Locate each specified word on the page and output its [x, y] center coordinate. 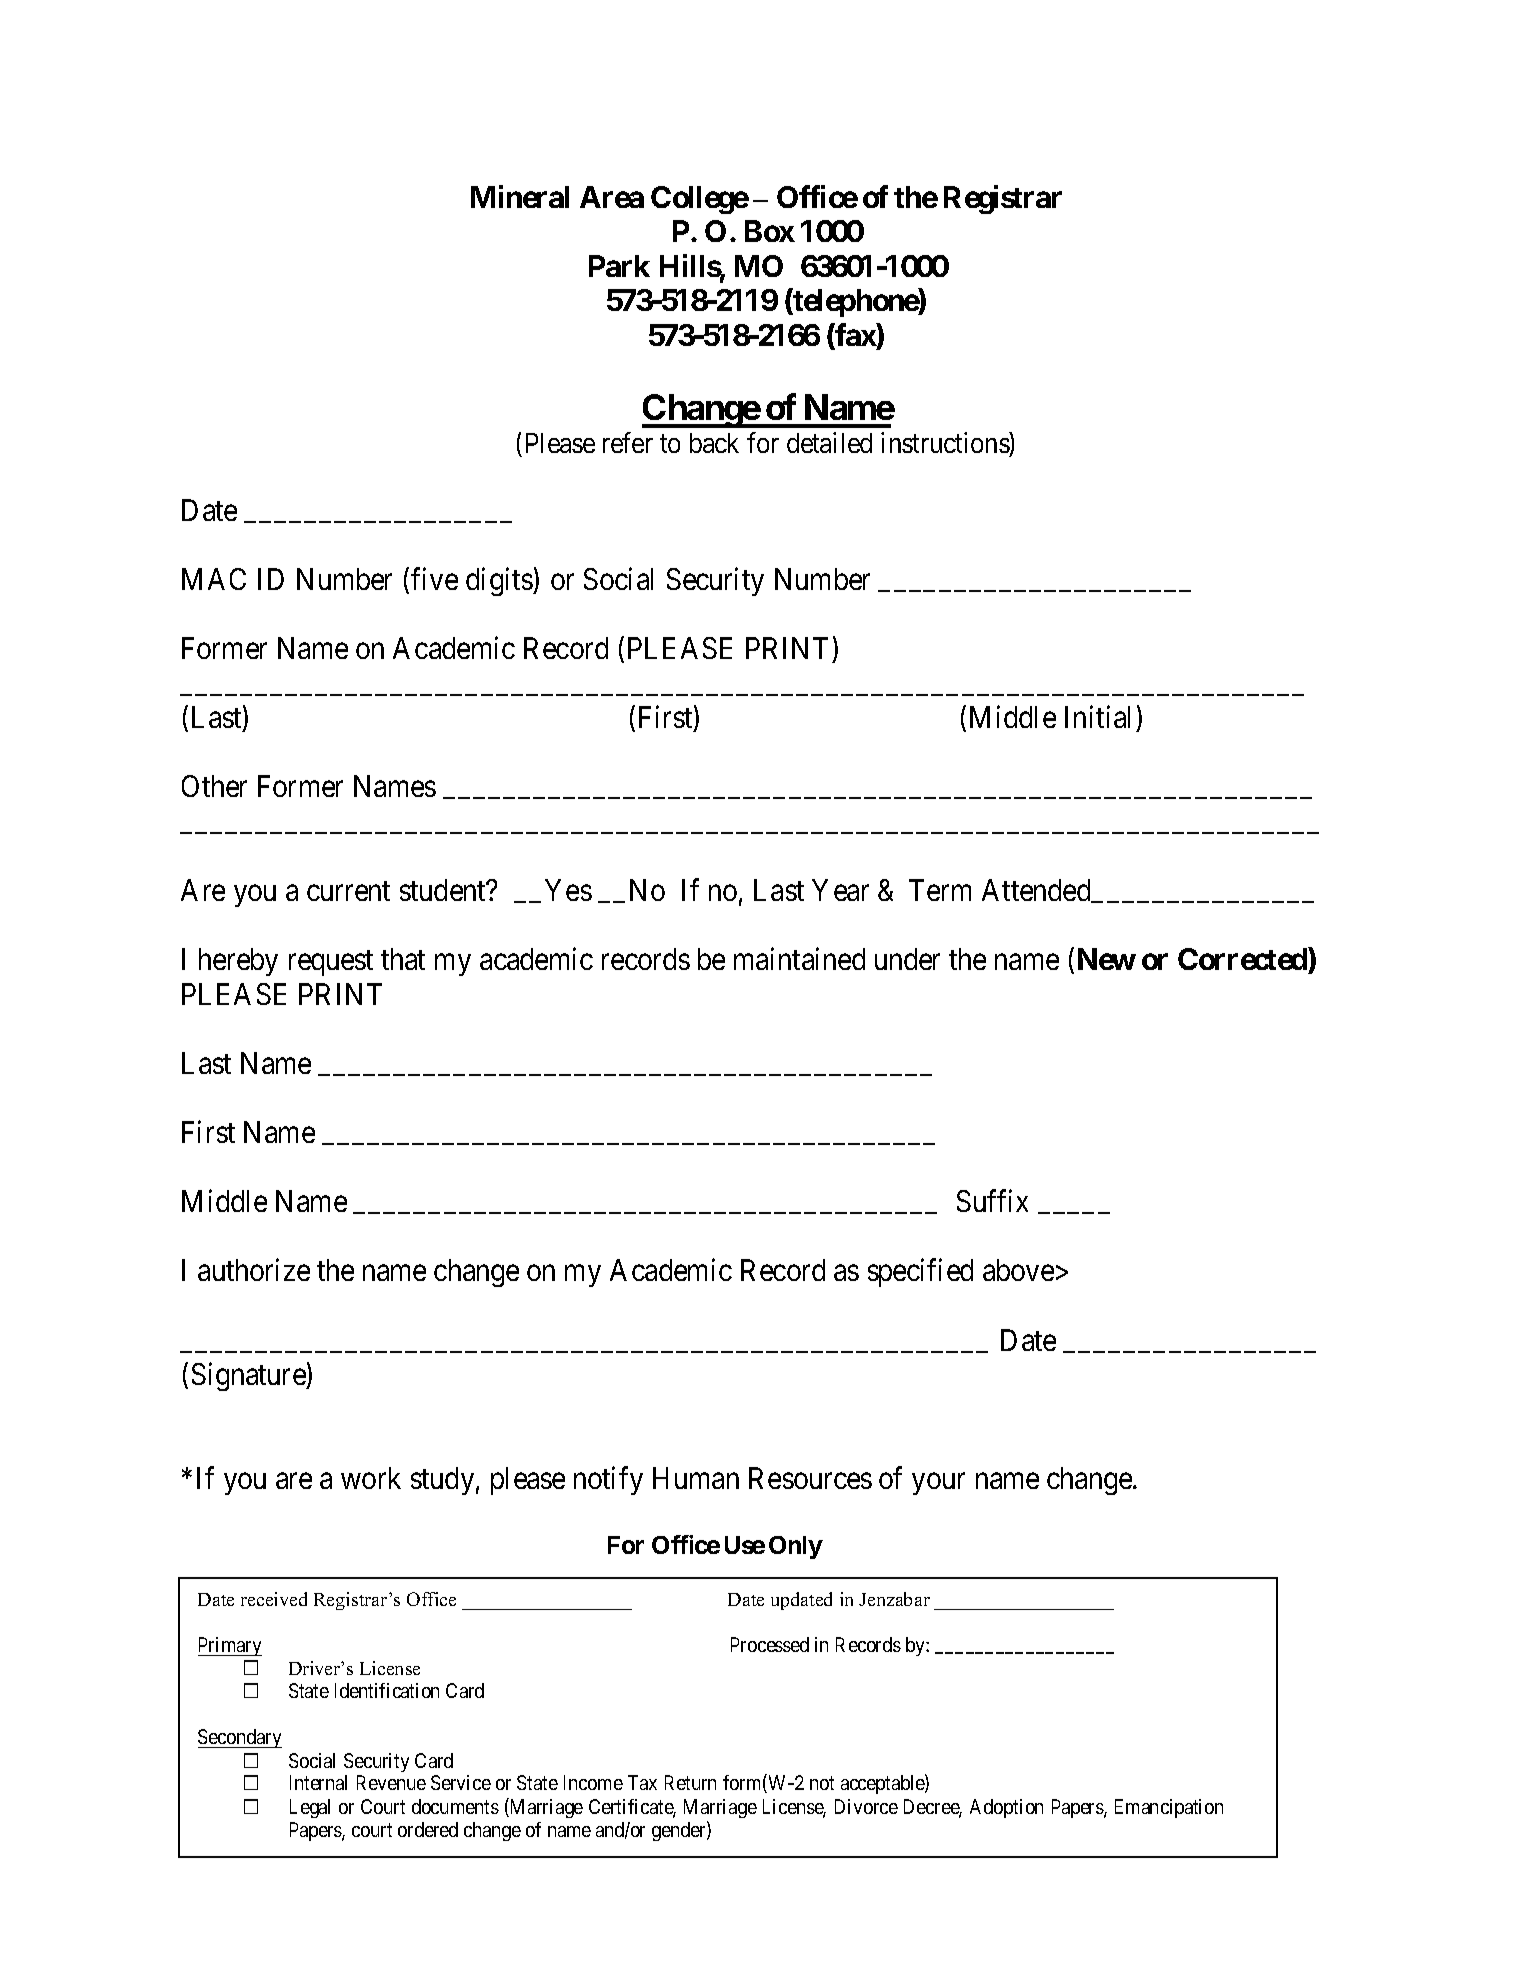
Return [690, 1782]
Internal [318, 1782]
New [1107, 959]
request [331, 963]
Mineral [520, 196]
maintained [799, 959]
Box [770, 231]
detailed [829, 442]
